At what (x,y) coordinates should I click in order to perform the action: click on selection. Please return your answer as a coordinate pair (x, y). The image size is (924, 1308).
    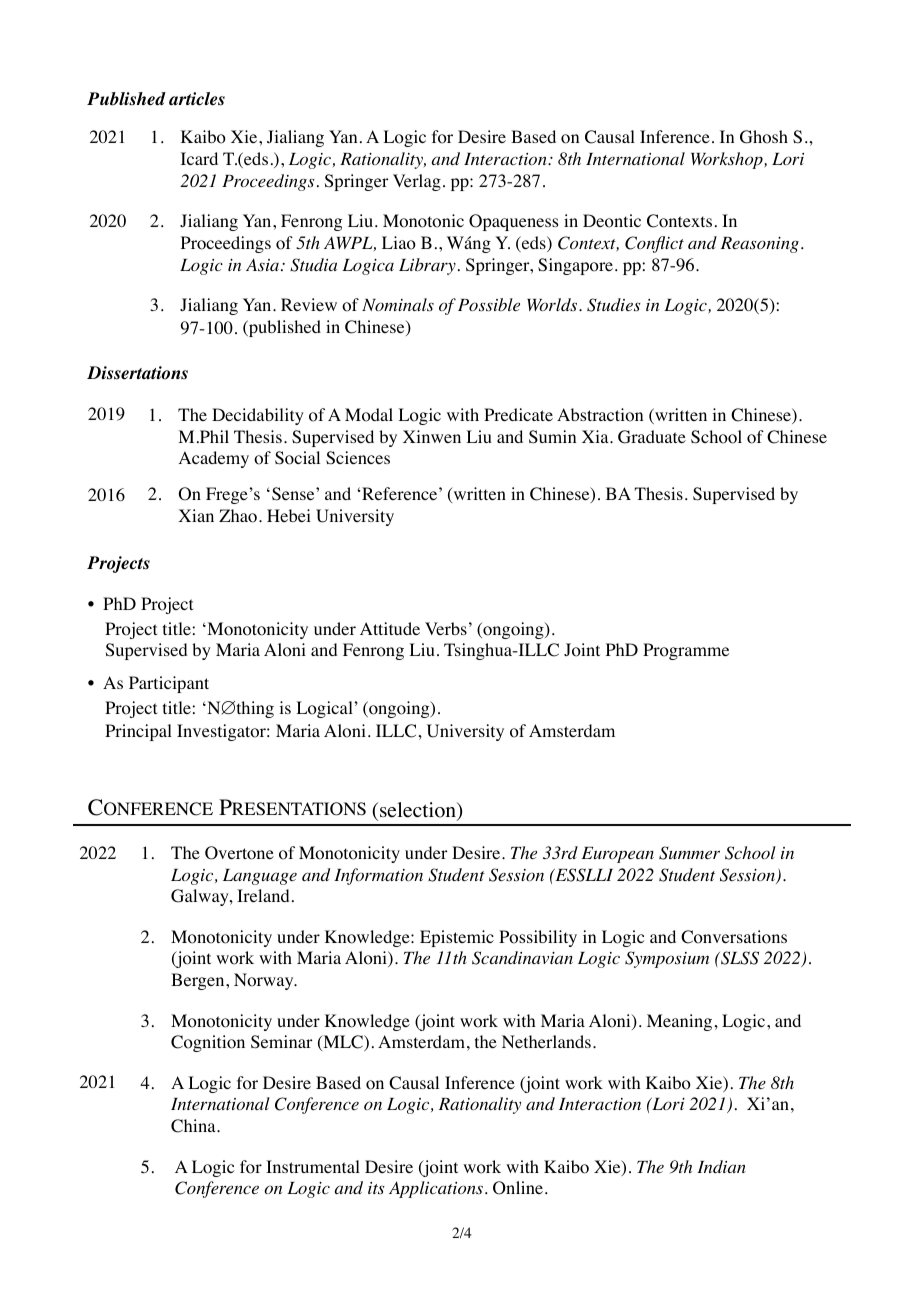
    Looking at the image, I should click on (419, 811).
